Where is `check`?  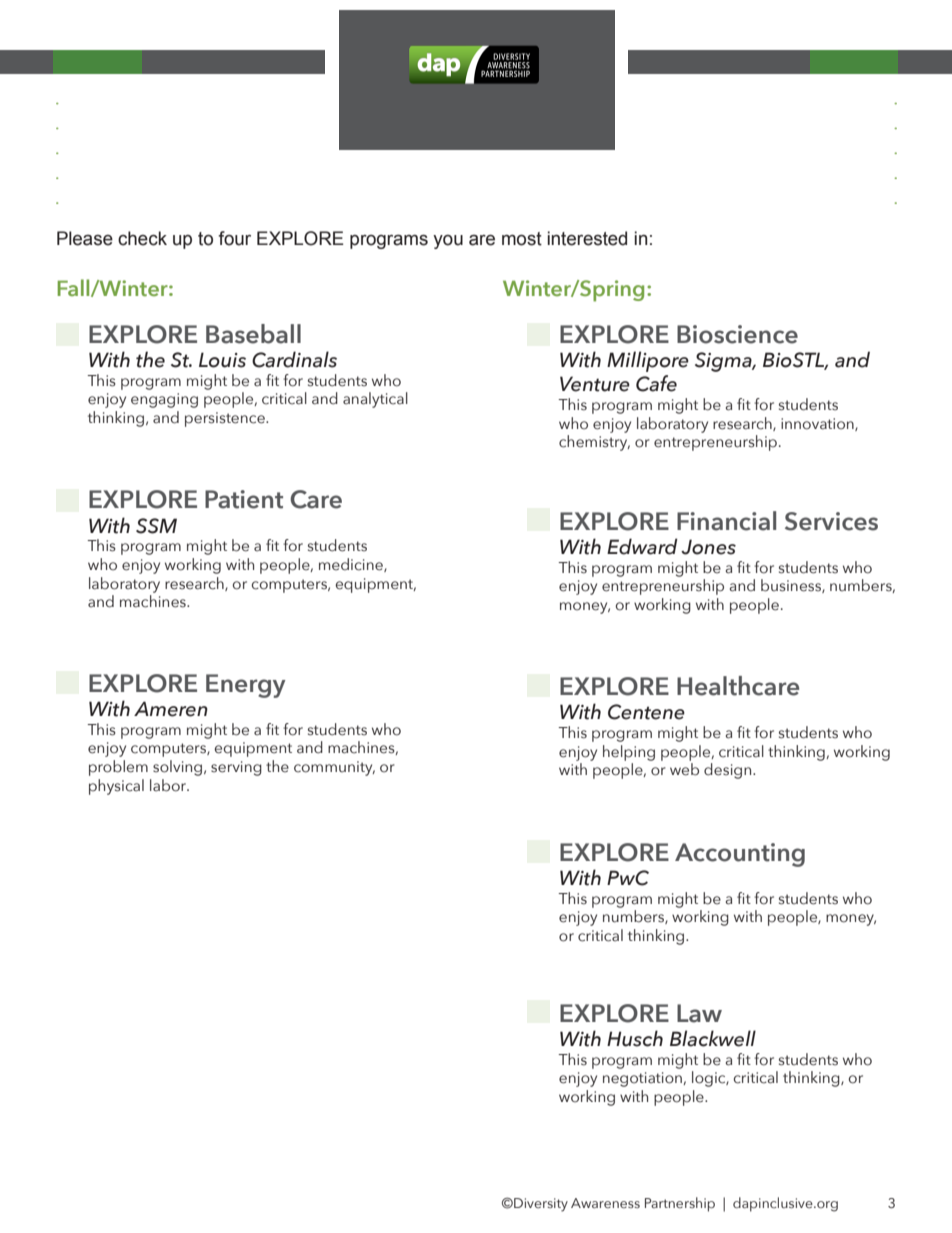
check is located at coordinates (142, 238).
